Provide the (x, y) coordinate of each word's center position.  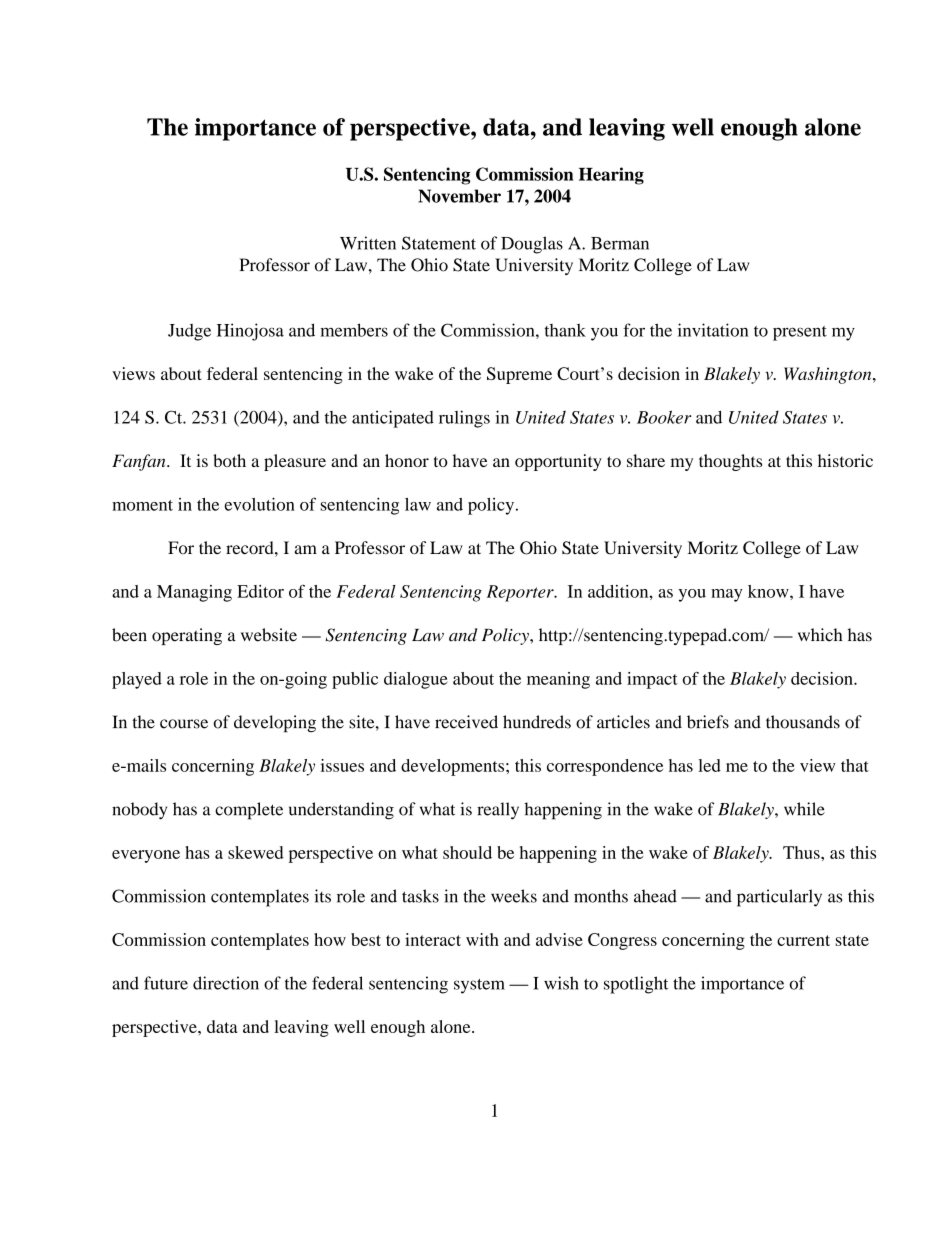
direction (226, 983)
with (482, 939)
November (459, 196)
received (466, 722)
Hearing (611, 176)
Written (368, 243)
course (184, 724)
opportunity (558, 462)
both (229, 460)
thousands (803, 722)
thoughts (730, 462)
